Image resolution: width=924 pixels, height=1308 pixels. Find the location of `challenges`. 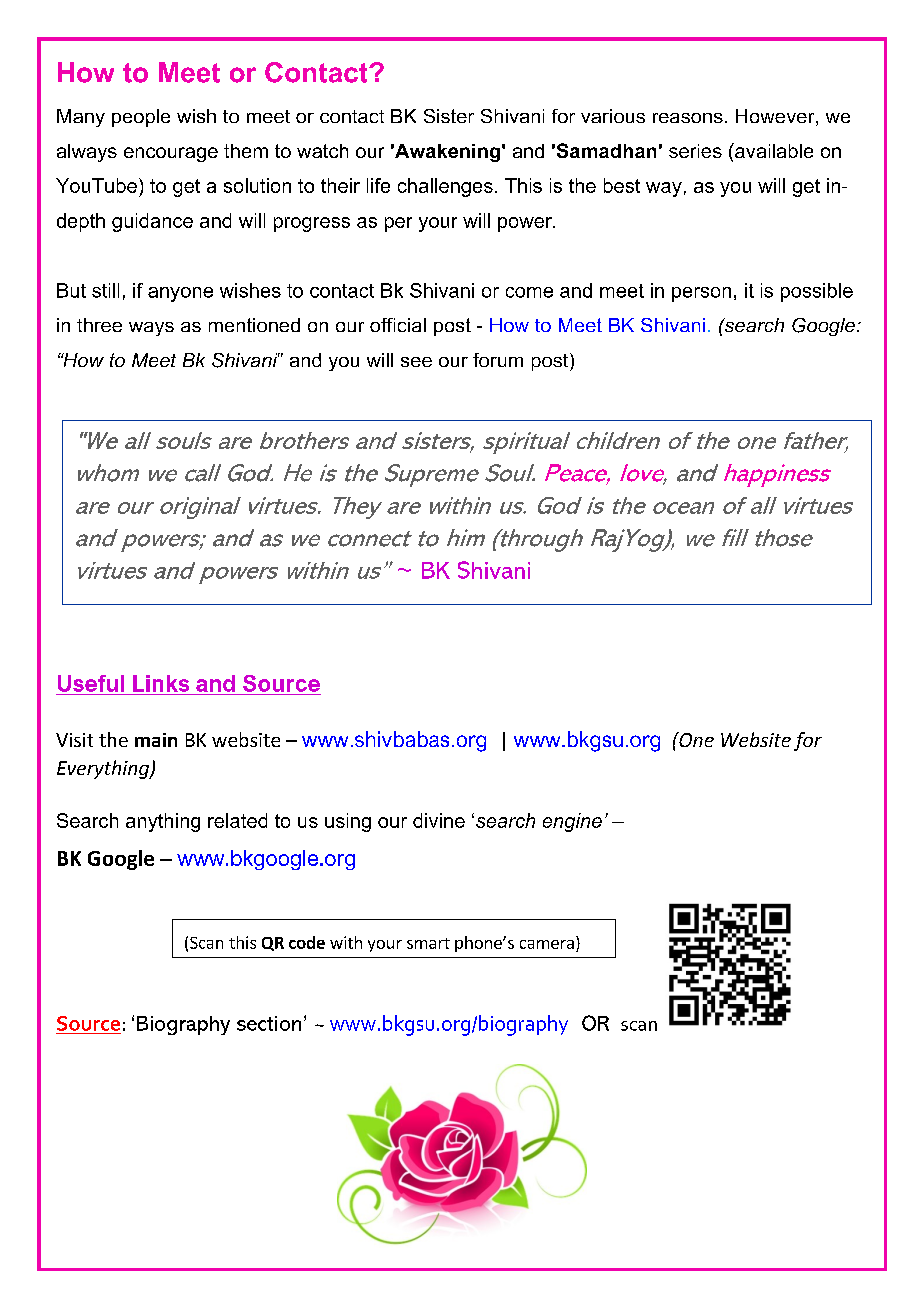

challenges is located at coordinates (445, 187).
